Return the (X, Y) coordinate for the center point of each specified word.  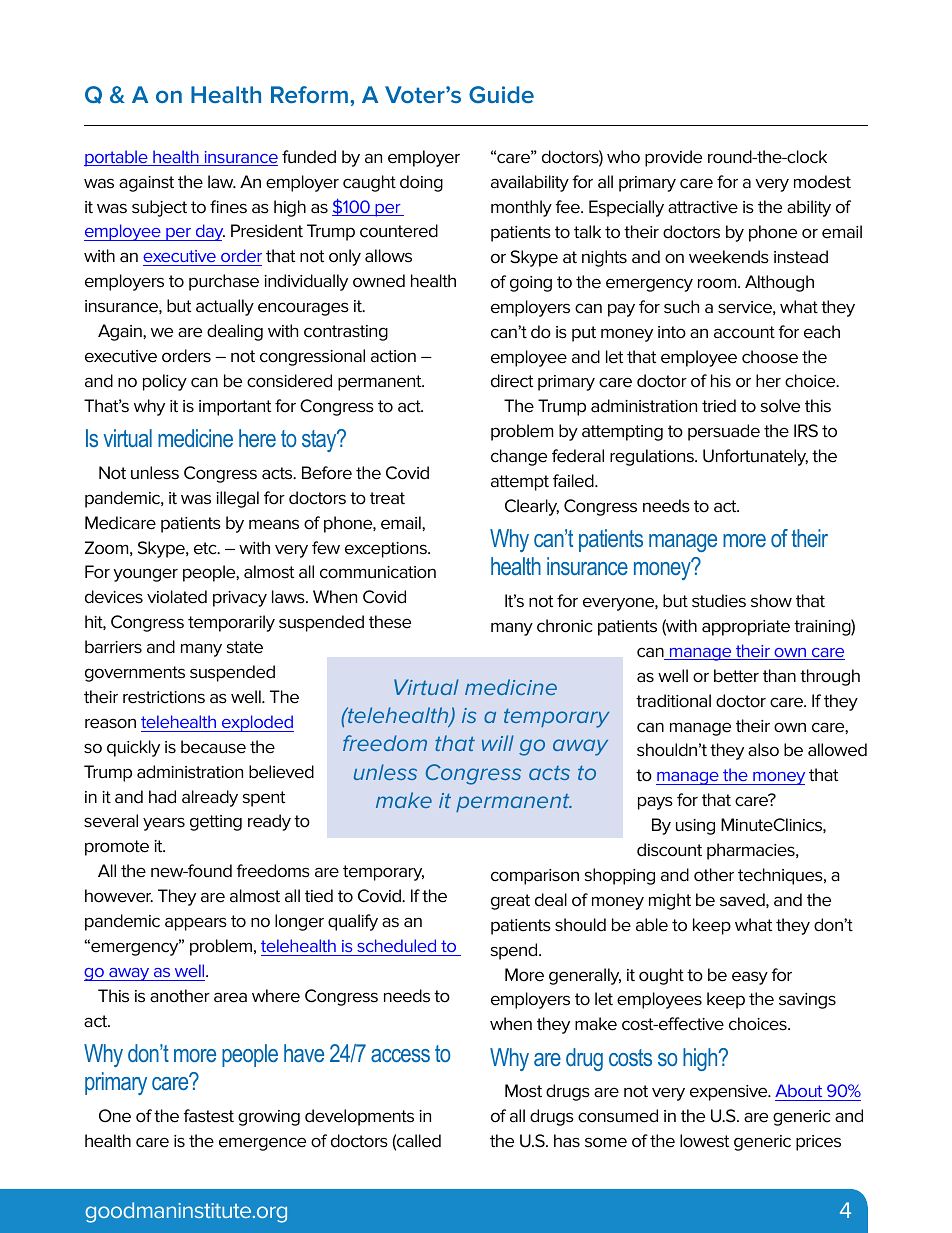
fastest (208, 1116)
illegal (237, 499)
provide (673, 158)
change (519, 457)
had (162, 797)
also (763, 750)
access (400, 1055)
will (498, 743)
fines (228, 207)
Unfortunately (755, 457)
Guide (501, 94)
